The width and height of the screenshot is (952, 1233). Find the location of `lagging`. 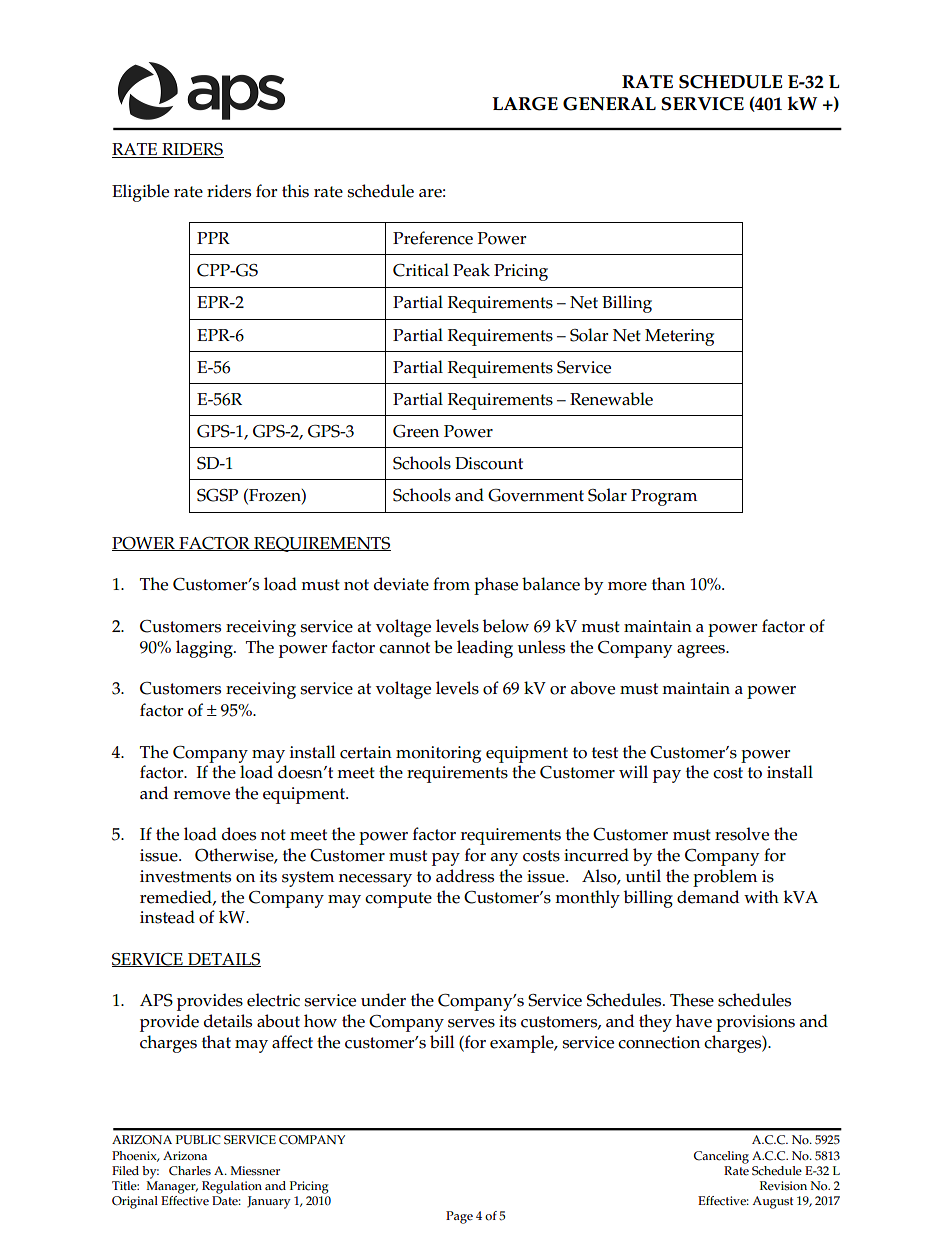

lagging is located at coordinates (205, 649).
